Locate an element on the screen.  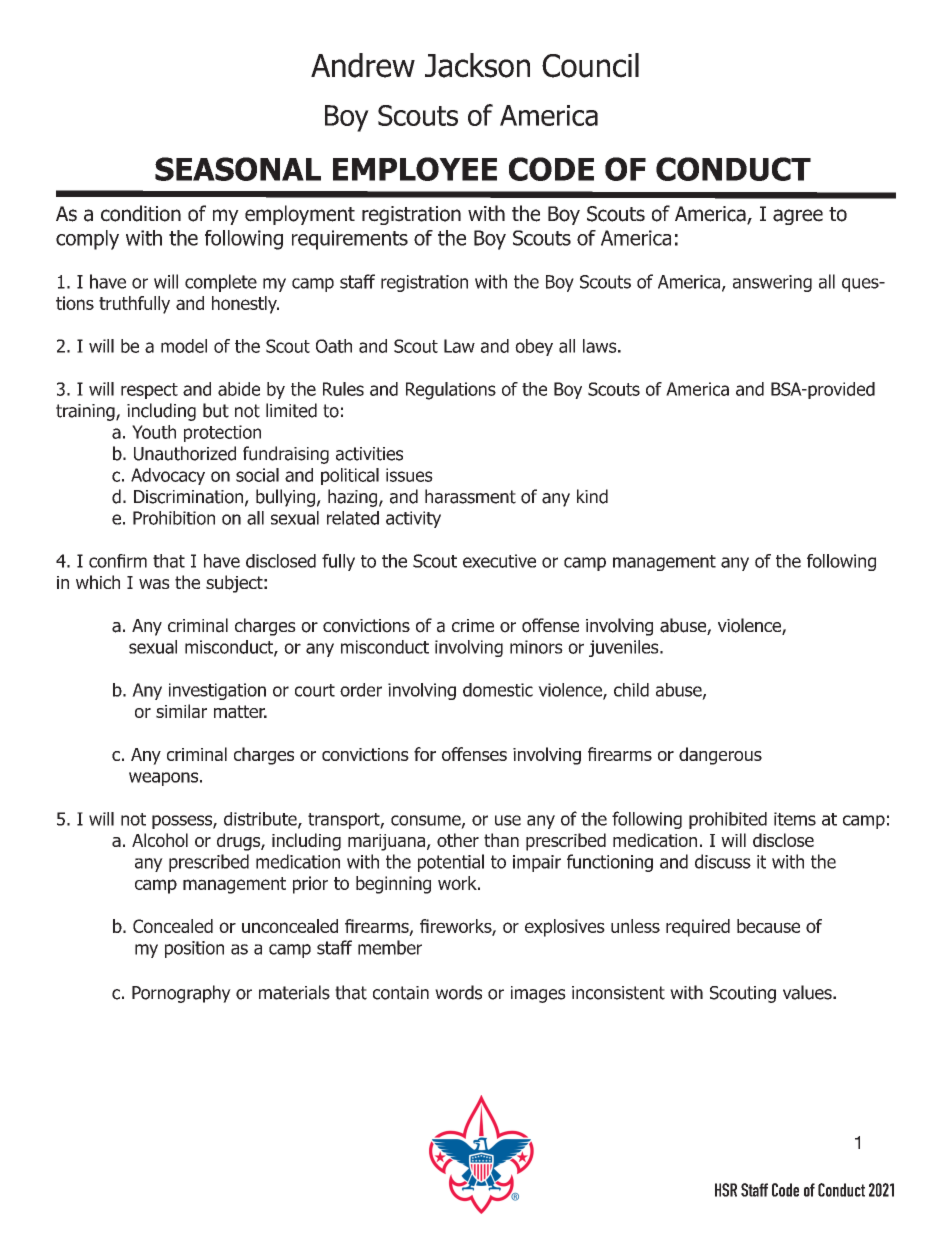
SEASONAL is located at coordinates (238, 169).
